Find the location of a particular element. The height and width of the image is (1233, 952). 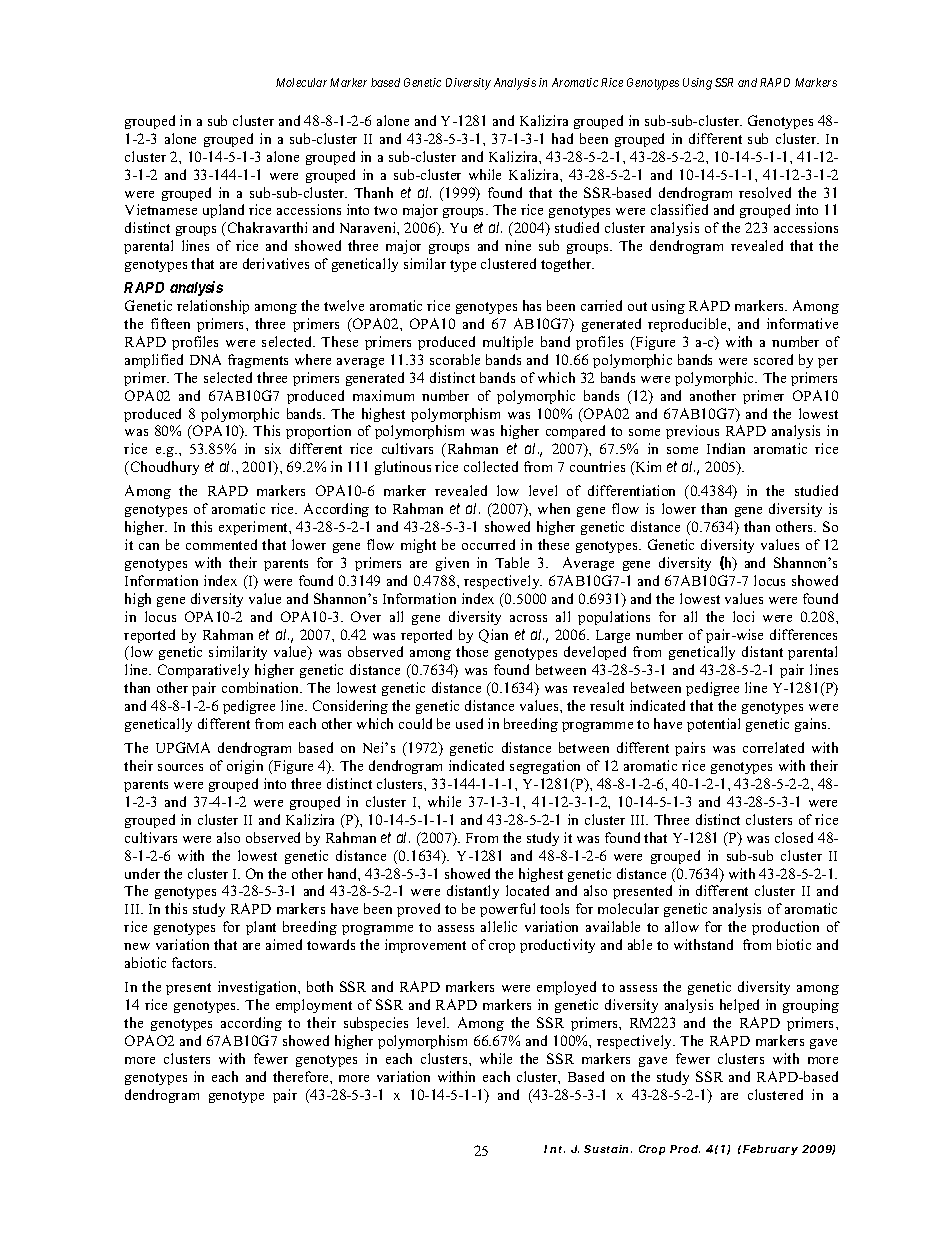

therefore is located at coordinates (302, 1076).
